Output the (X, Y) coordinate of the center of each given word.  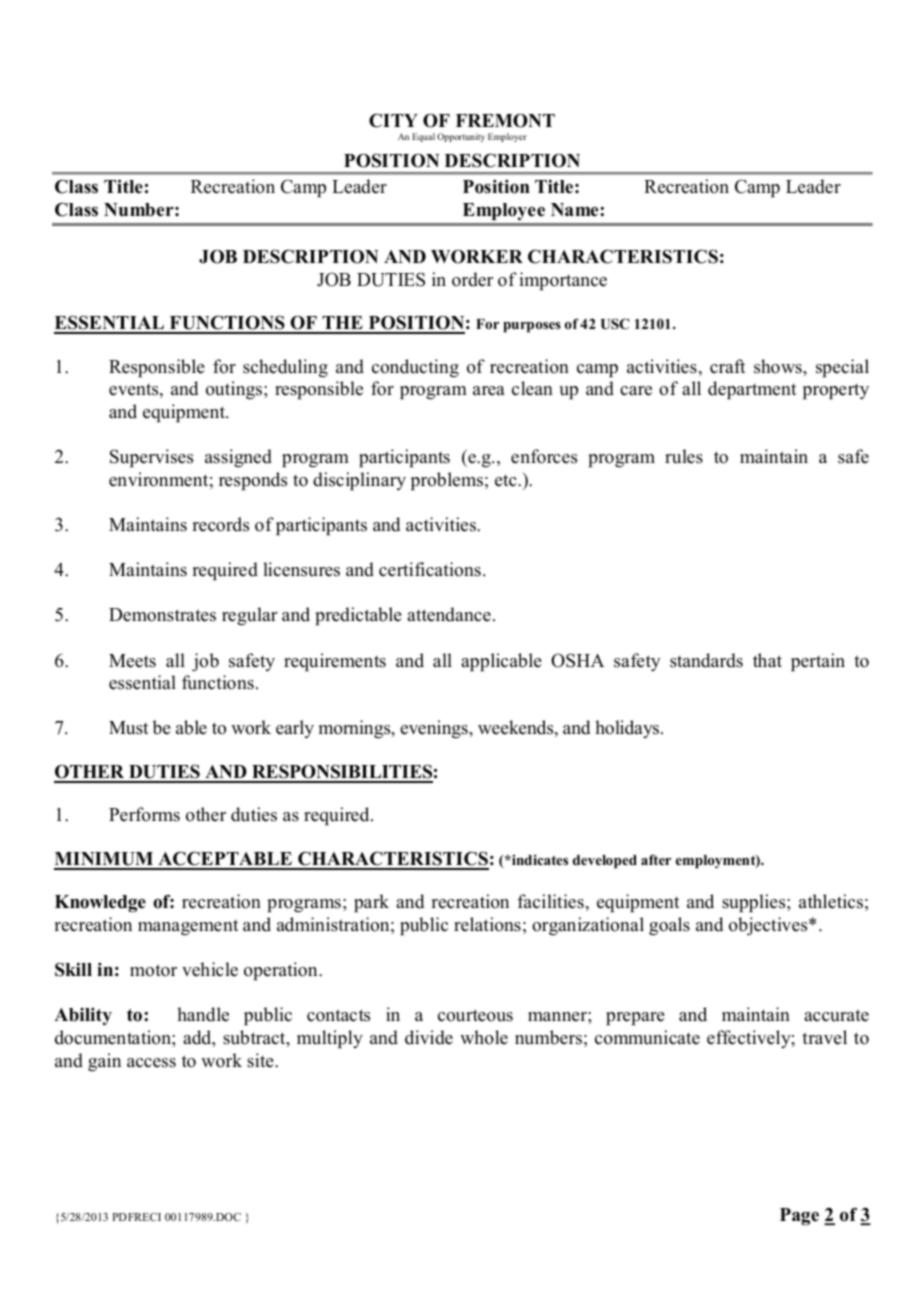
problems (447, 481)
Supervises (151, 458)
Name (576, 210)
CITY (393, 120)
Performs (144, 814)
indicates (539, 859)
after (656, 859)
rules (684, 456)
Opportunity (461, 137)
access (151, 1063)
